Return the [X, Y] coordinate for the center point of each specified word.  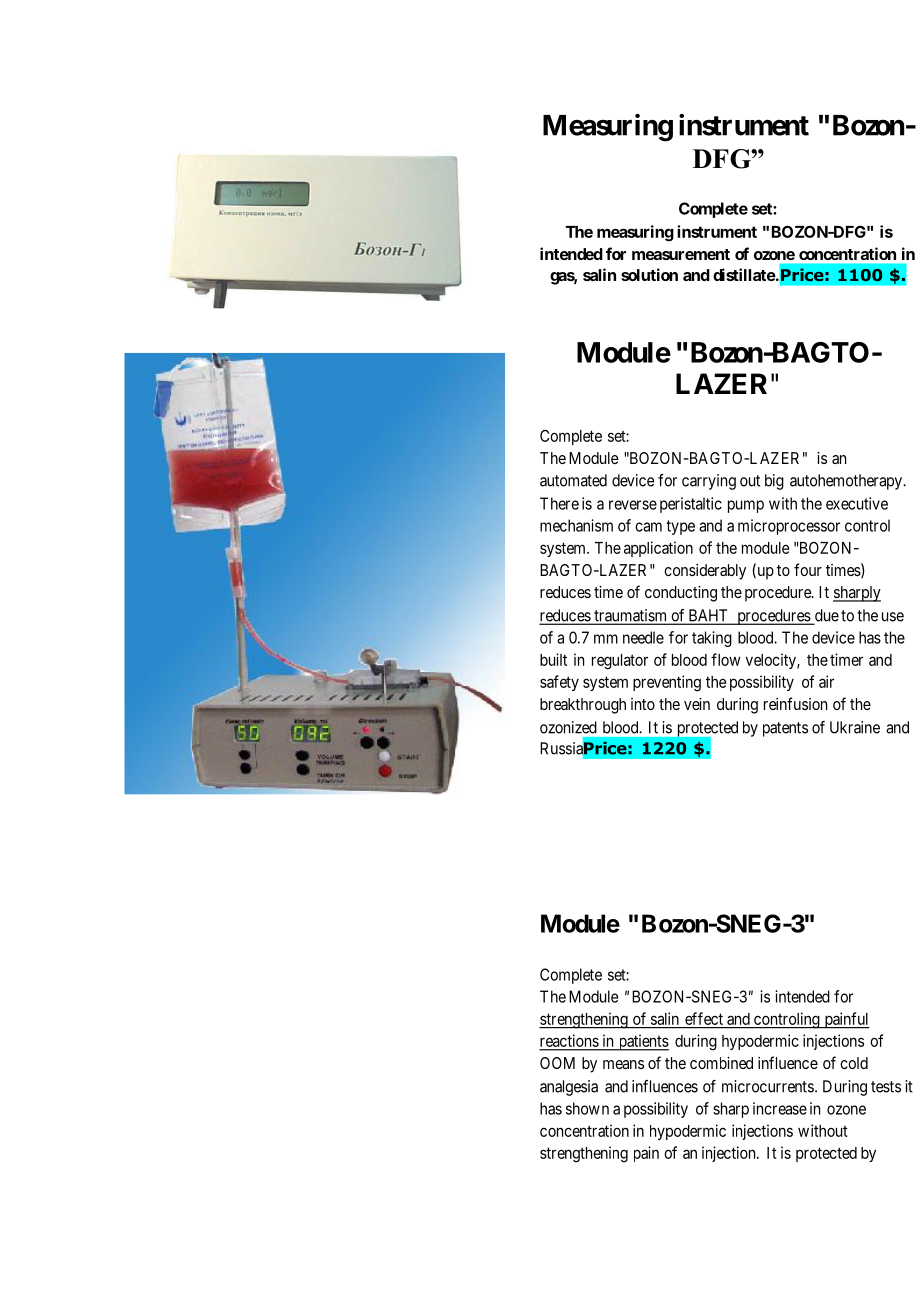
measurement [681, 254]
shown [587, 1108]
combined [721, 1063]
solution [649, 274]
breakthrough [583, 706]
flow [725, 659]
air [826, 681]
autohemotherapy [847, 482]
